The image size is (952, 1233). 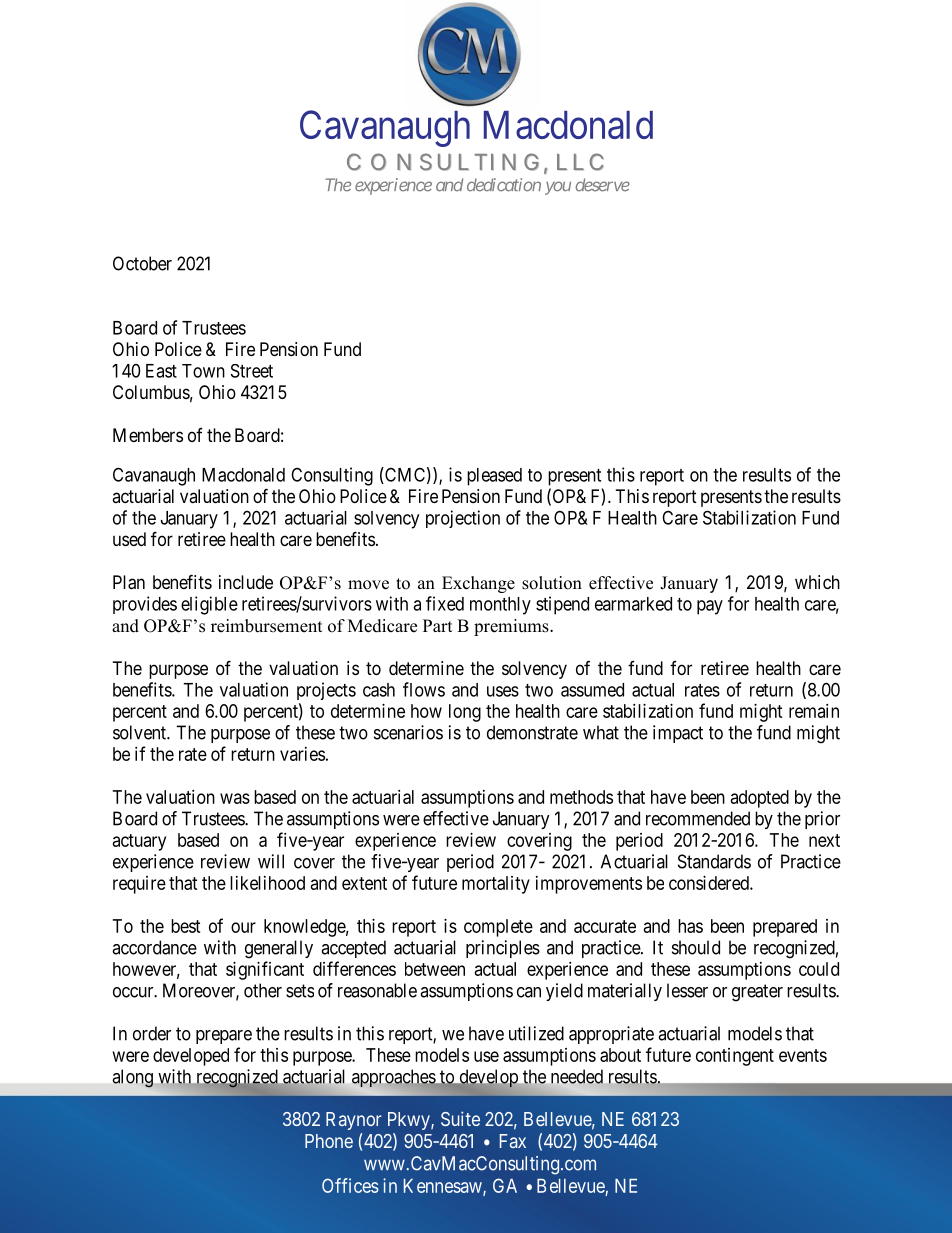 I want to click on deserve, so click(x=602, y=185).
